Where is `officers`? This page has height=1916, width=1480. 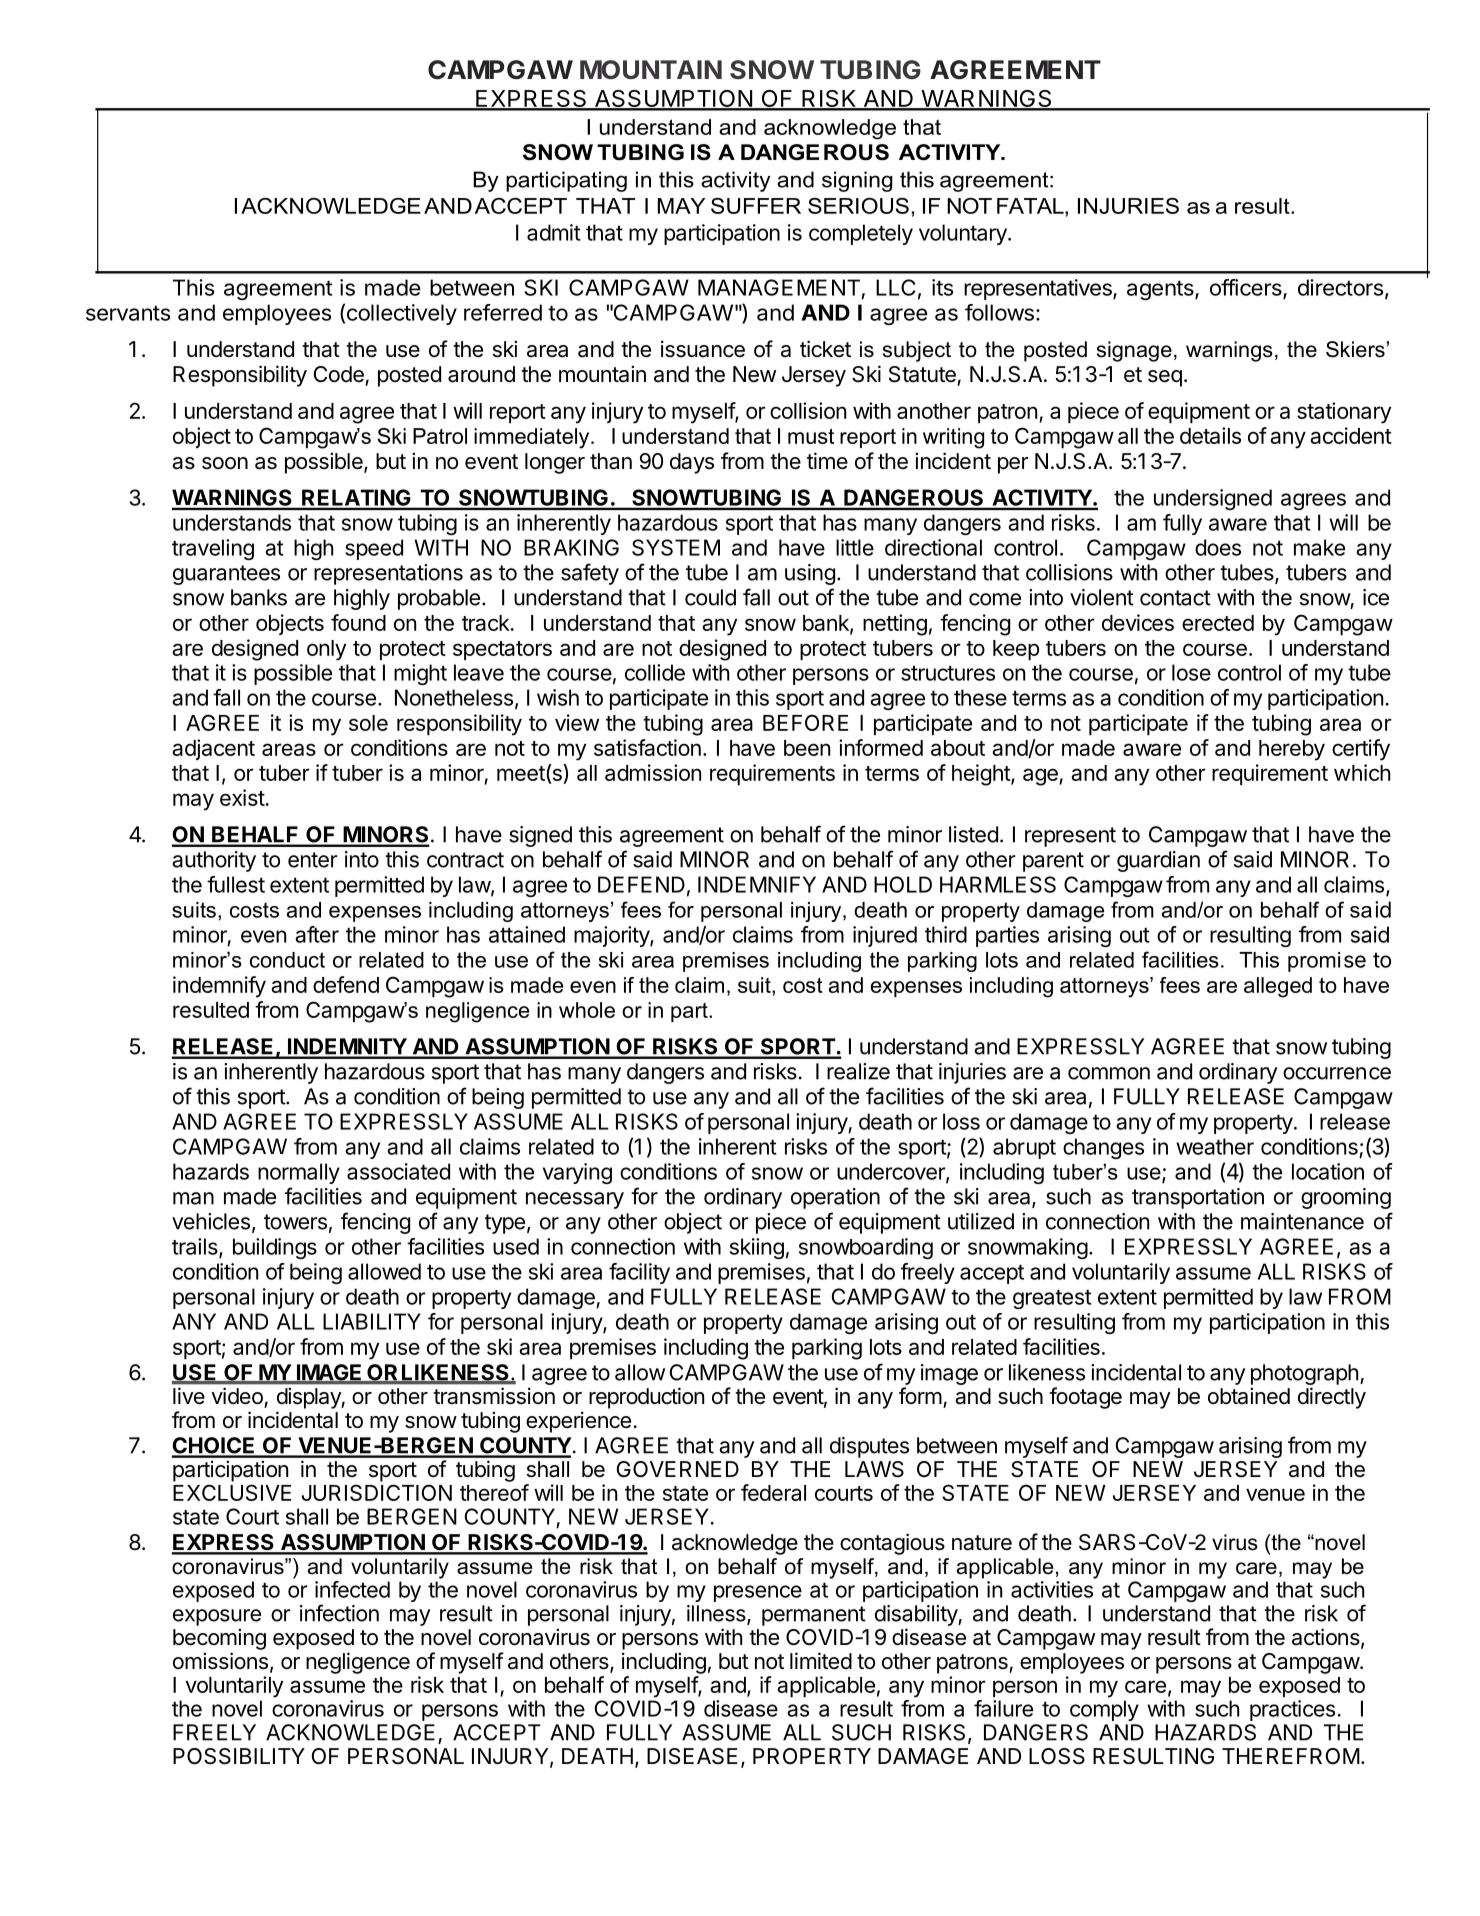 officers is located at coordinates (1247, 288).
